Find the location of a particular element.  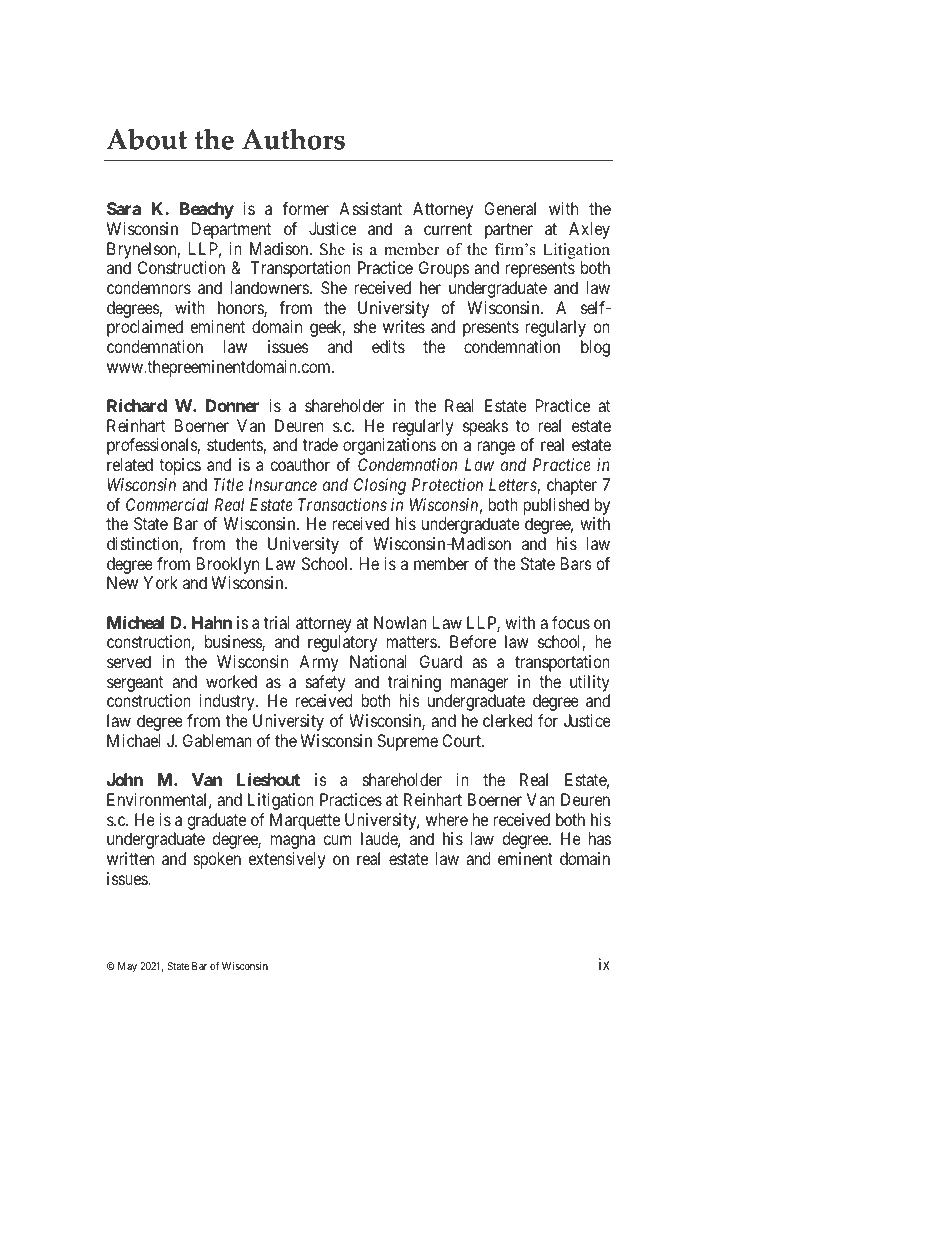

Transactions is located at coordinates (342, 504).
